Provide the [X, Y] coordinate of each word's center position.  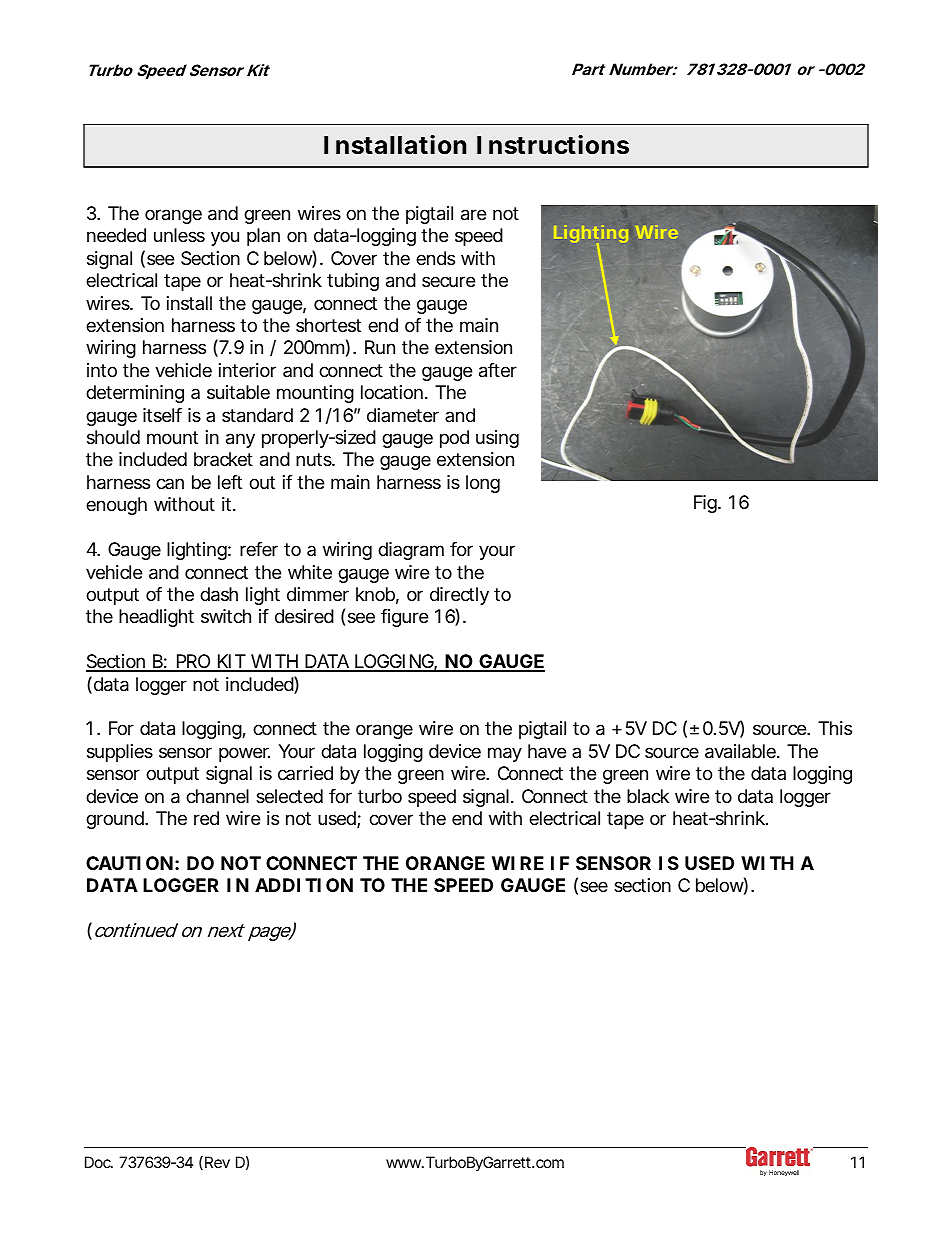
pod [454, 439]
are [473, 215]
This [835, 728]
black [648, 796]
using [497, 439]
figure [404, 618]
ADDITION [304, 885]
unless [179, 235]
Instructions [553, 145]
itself [162, 415]
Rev [217, 1162]
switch [226, 616]
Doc [99, 1162]
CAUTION [129, 863]
